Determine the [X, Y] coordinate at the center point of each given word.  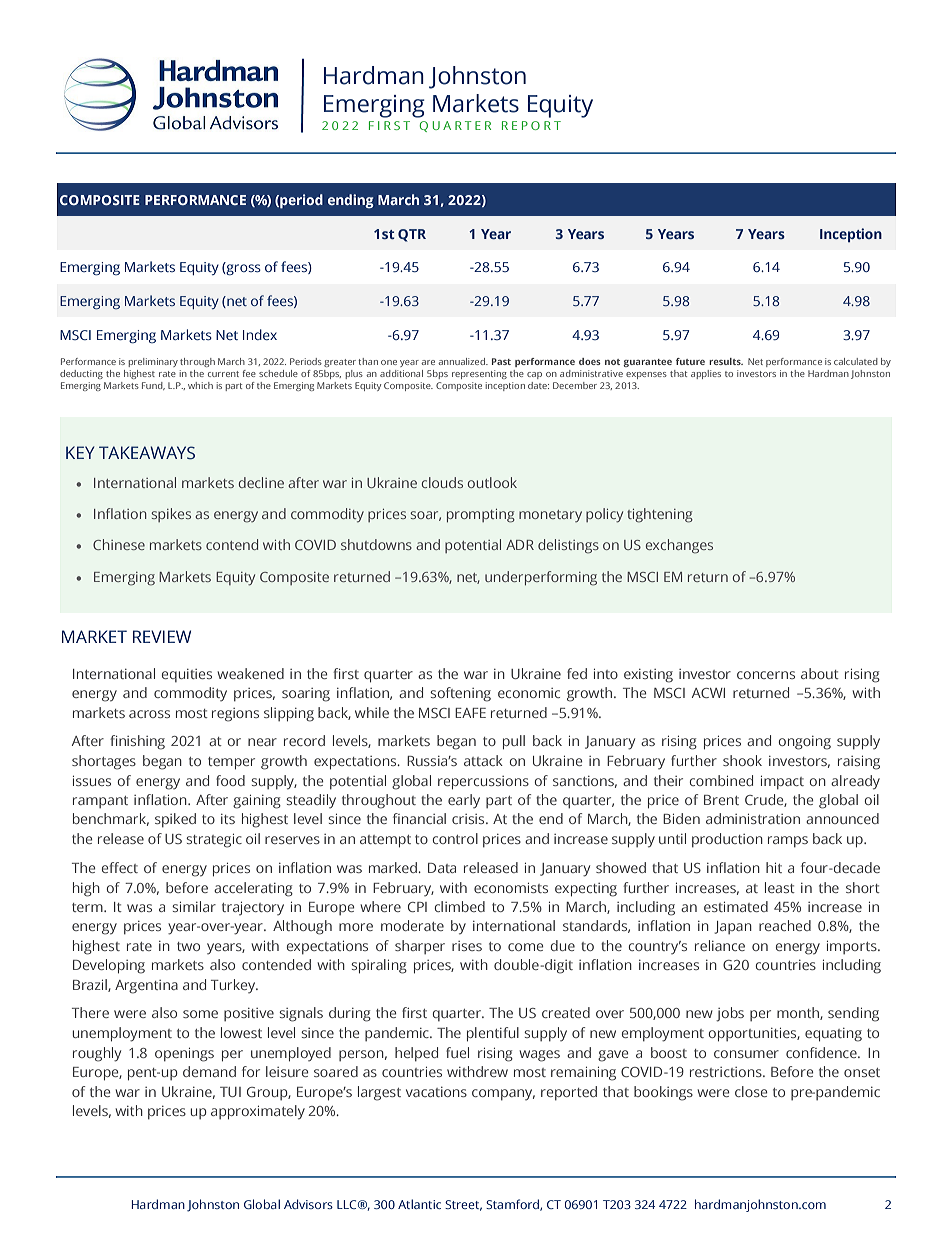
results [726, 361]
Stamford [513, 1205]
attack [483, 760]
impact [782, 782]
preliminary [153, 362]
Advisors [308, 1204]
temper [231, 763]
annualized [463, 361]
